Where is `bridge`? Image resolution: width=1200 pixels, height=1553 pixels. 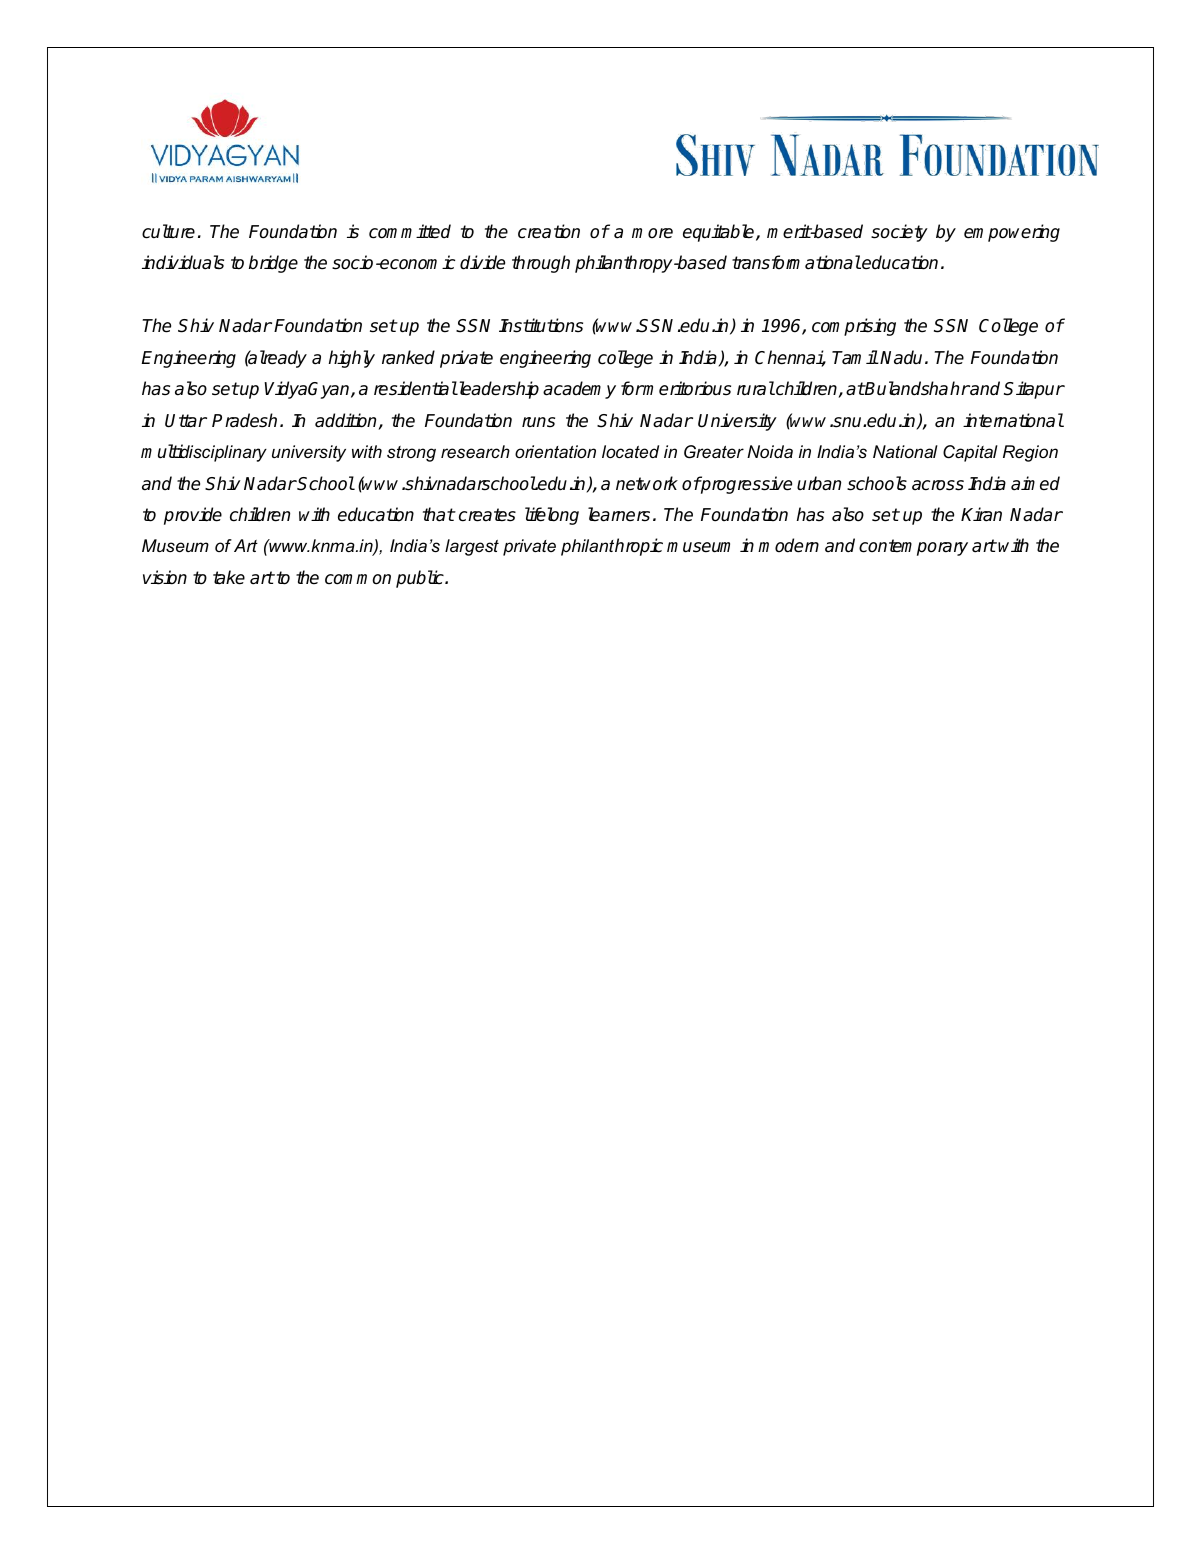
bridge is located at coordinates (273, 264).
